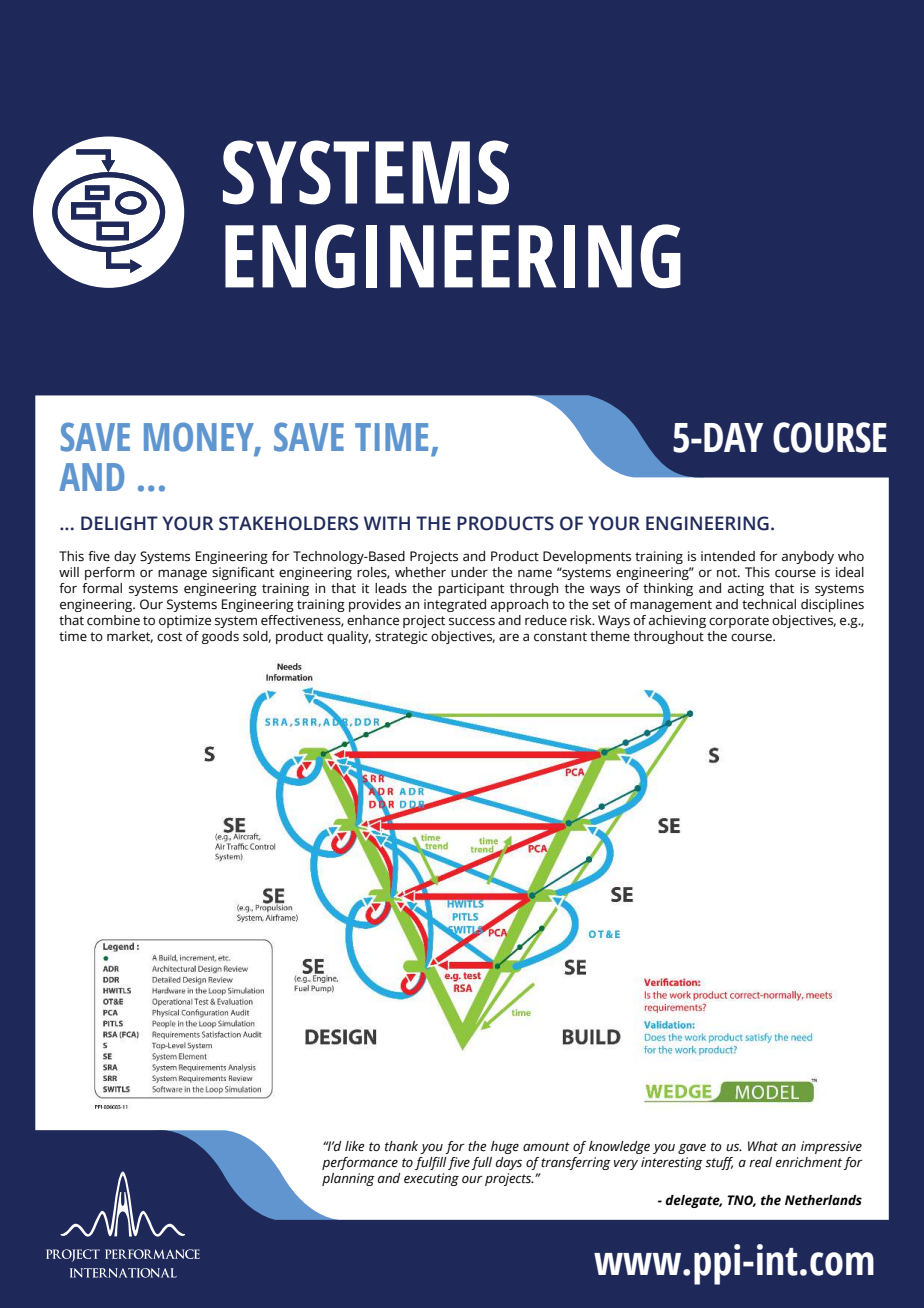  Describe the element at coordinates (760, 1162) in the screenshot. I see `real` at that location.
